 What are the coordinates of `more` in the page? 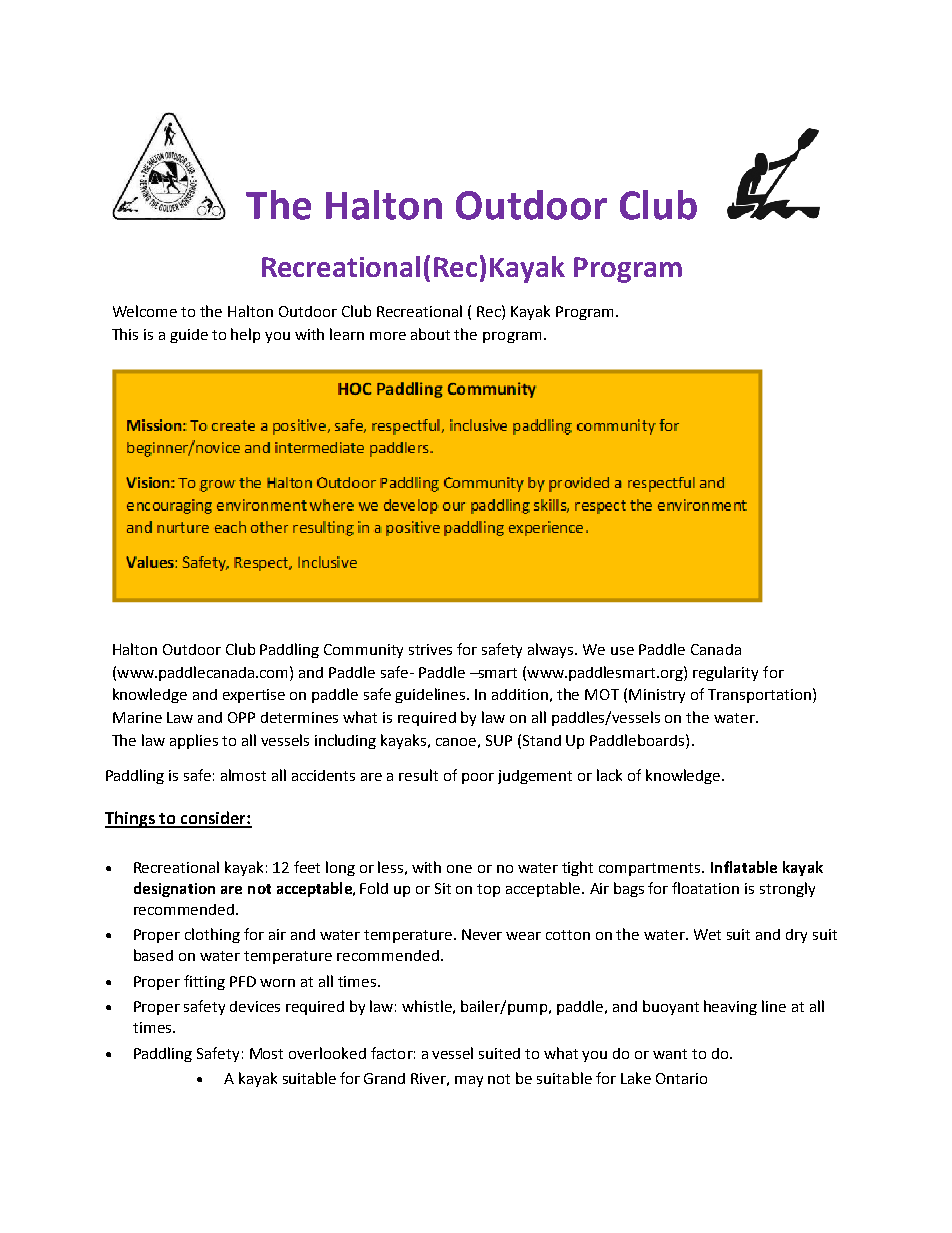 It's located at (388, 336).
